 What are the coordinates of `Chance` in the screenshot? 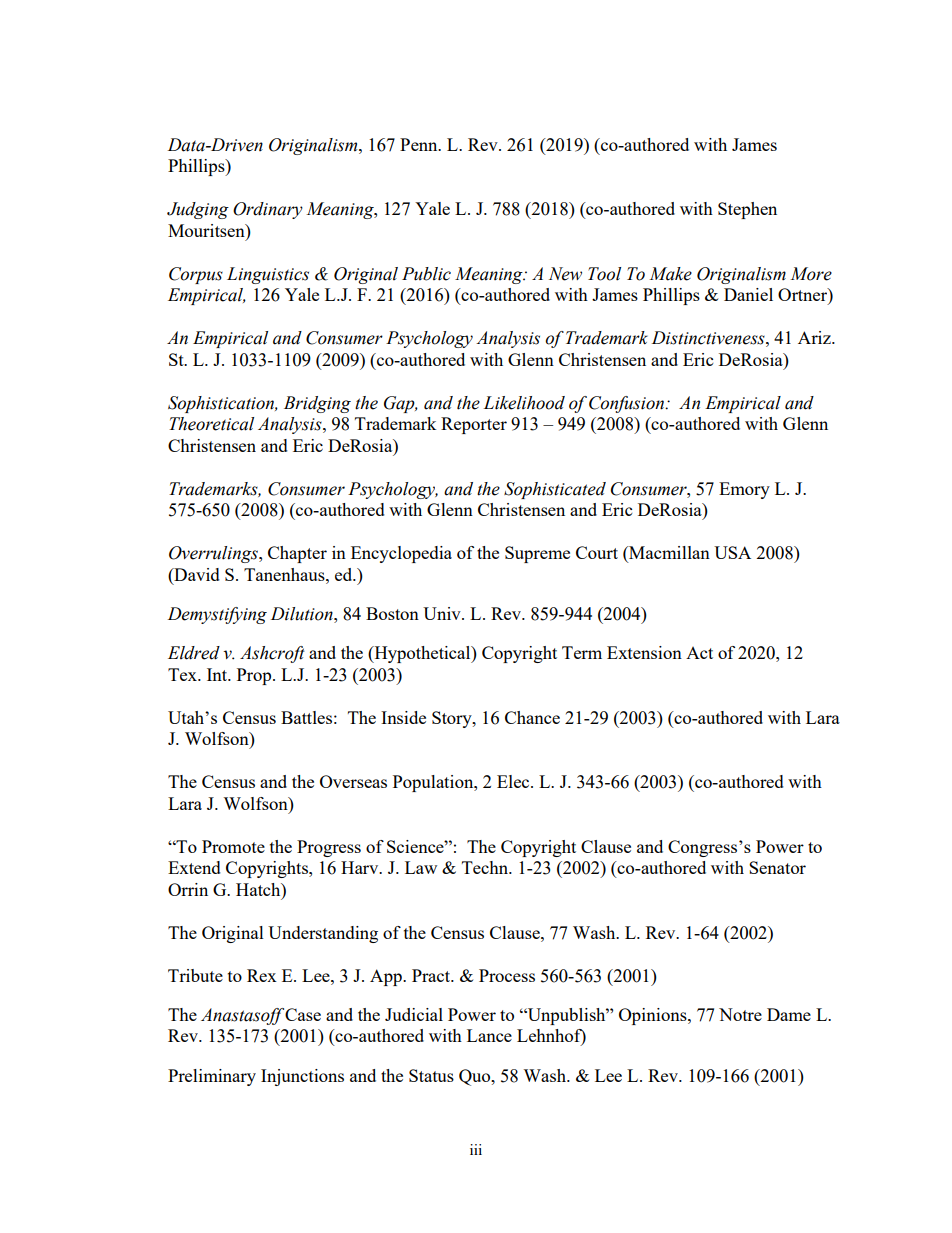 It's located at (532, 717).
